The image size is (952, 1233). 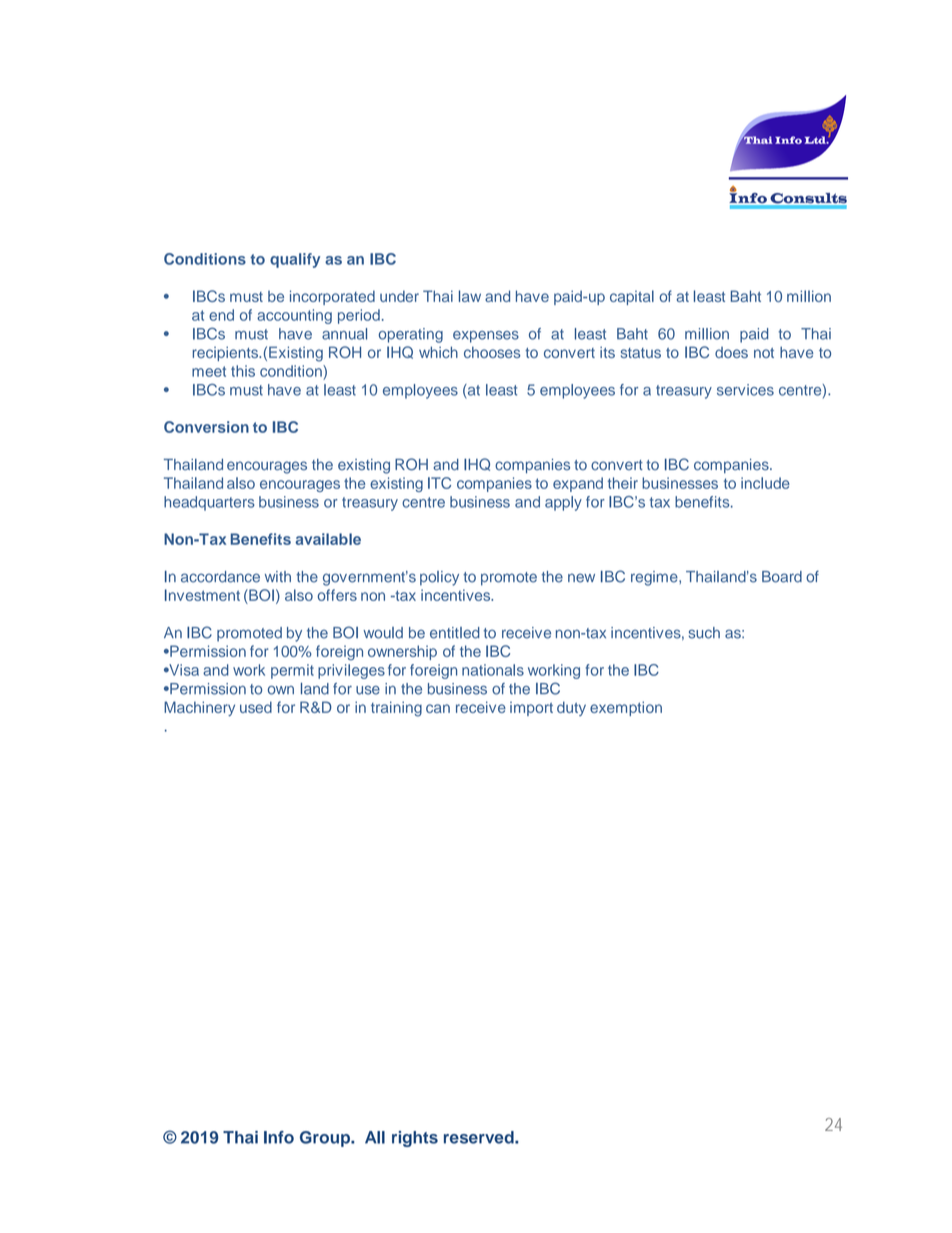 What do you see at coordinates (493, 670) in the screenshot?
I see `nationals` at bounding box center [493, 670].
